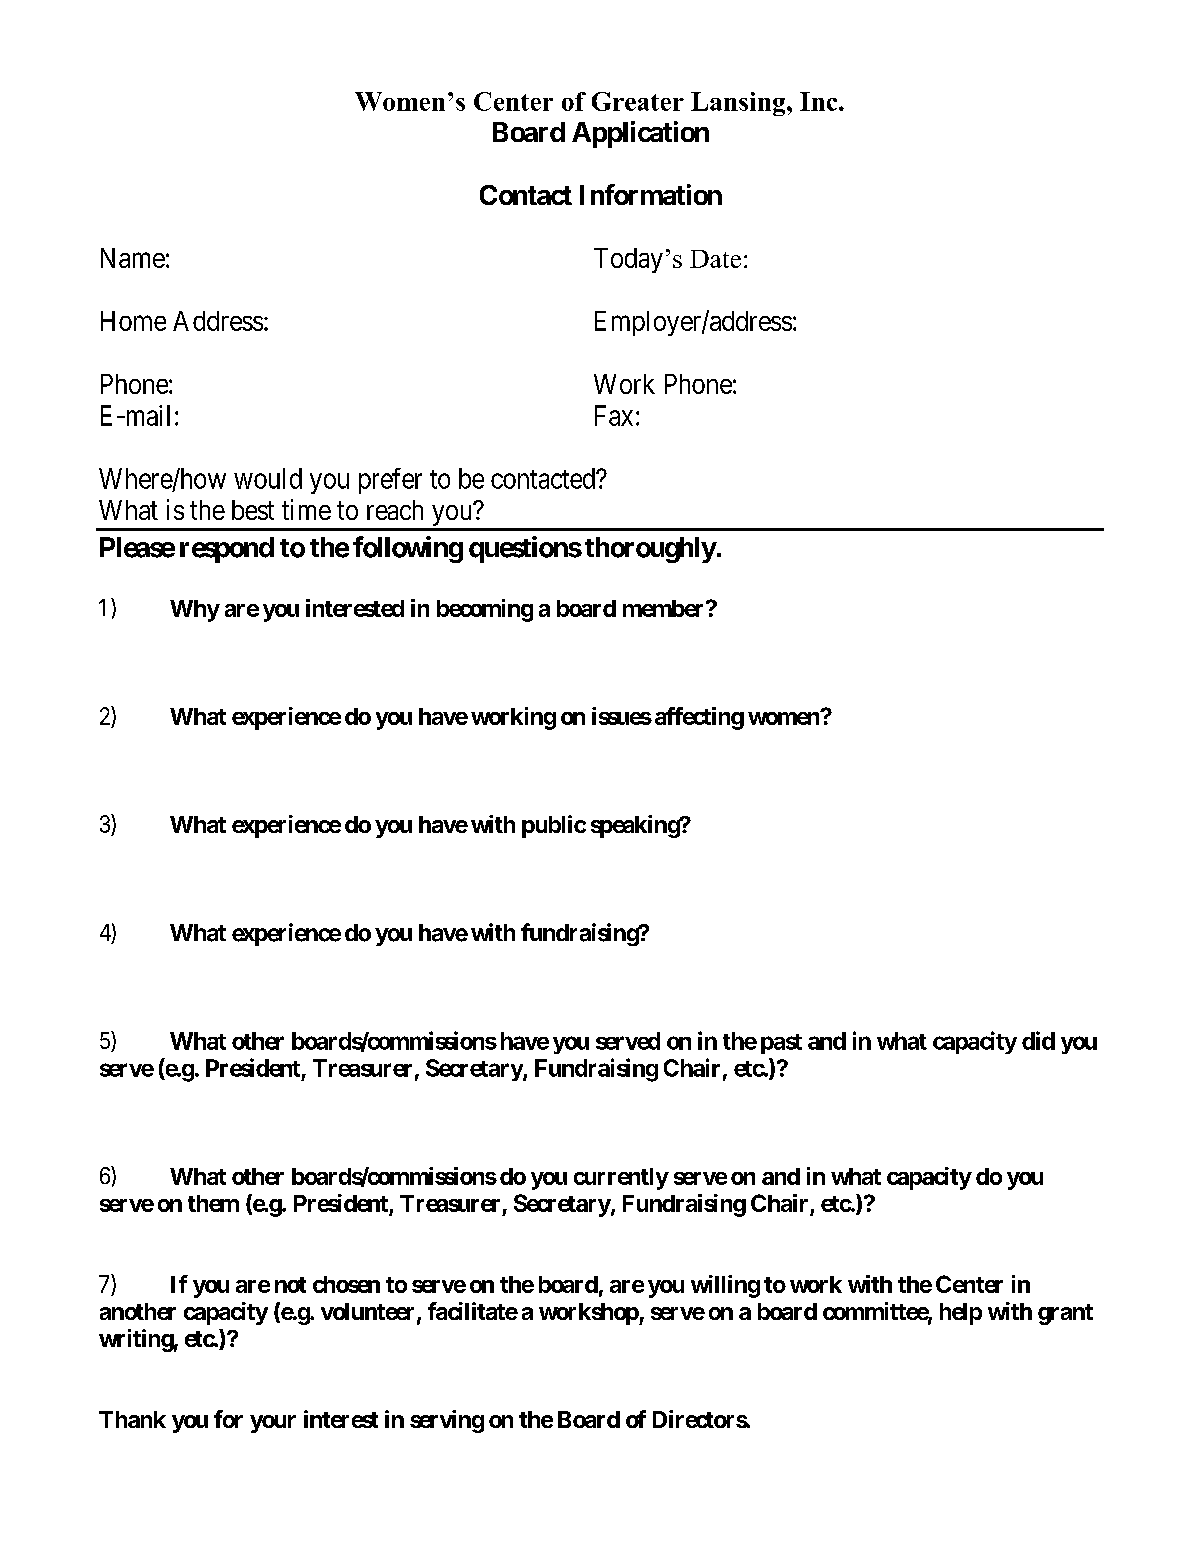 This image has width=1200, height=1552. What do you see at coordinates (614, 415) in the image?
I see `Fax` at bounding box center [614, 415].
